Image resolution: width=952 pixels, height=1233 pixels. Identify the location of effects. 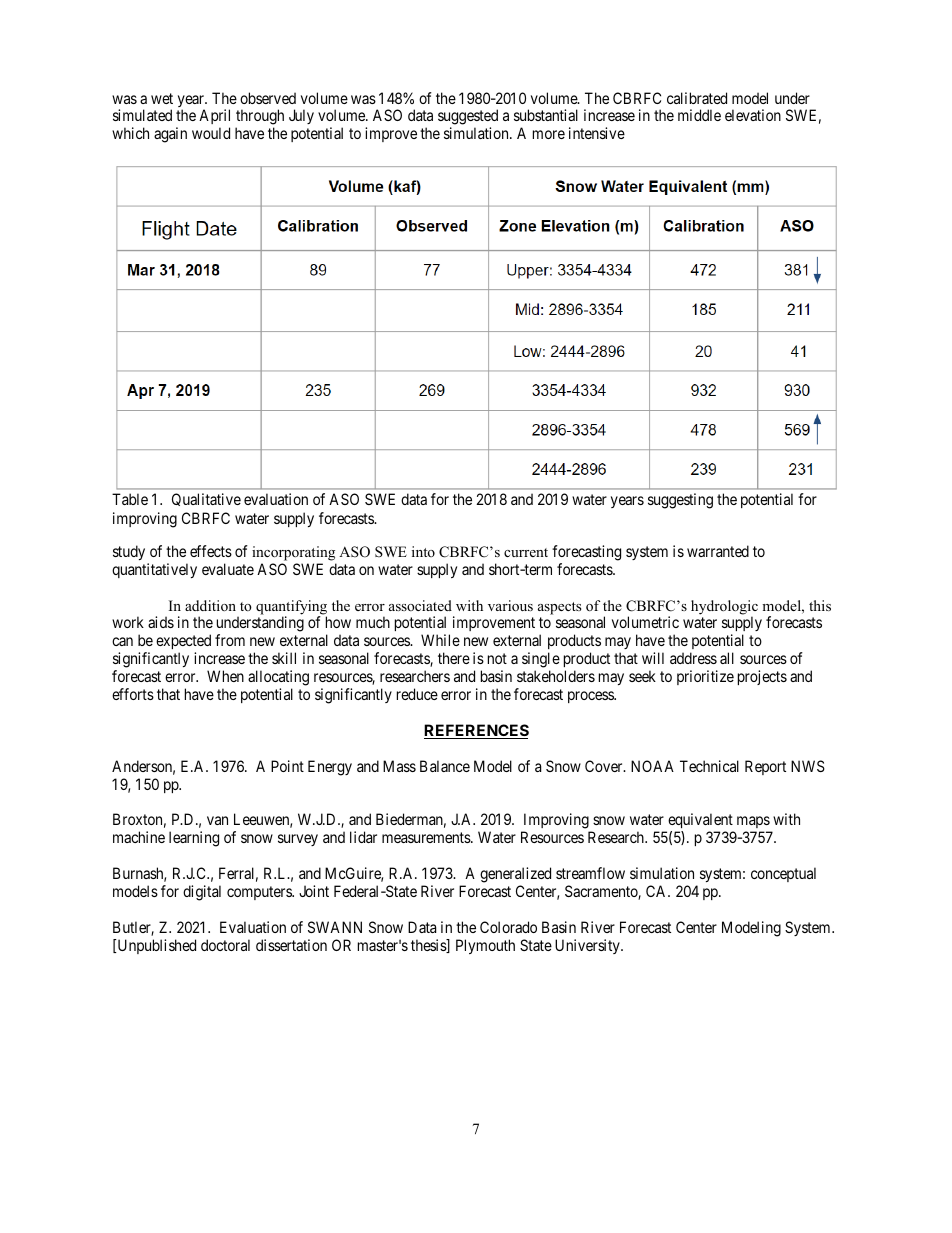
(211, 551).
